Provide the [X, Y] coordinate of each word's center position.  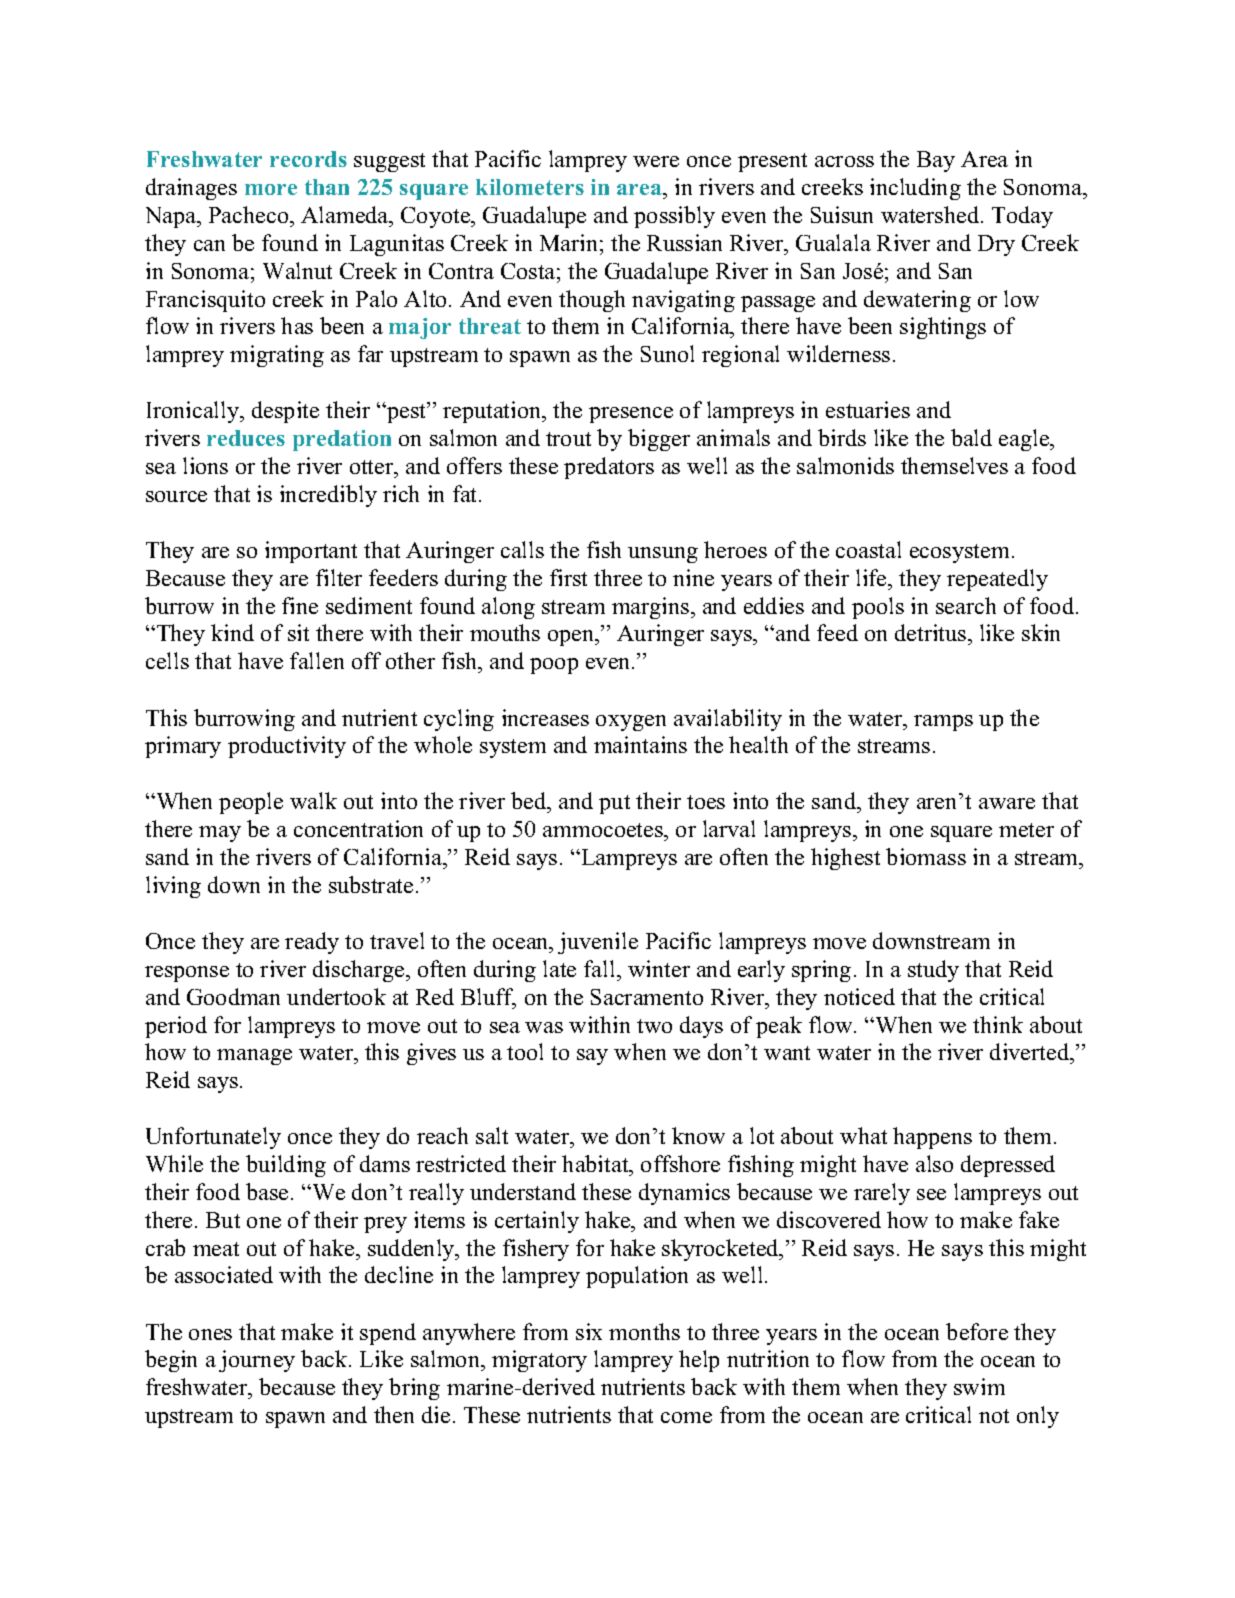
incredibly [328, 496]
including [915, 189]
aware [1007, 803]
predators [609, 468]
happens [932, 1138]
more [271, 189]
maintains [640, 744]
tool [525, 1051]
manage [254, 1057]
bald [971, 437]
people [251, 803]
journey [257, 1361]
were [656, 161]
